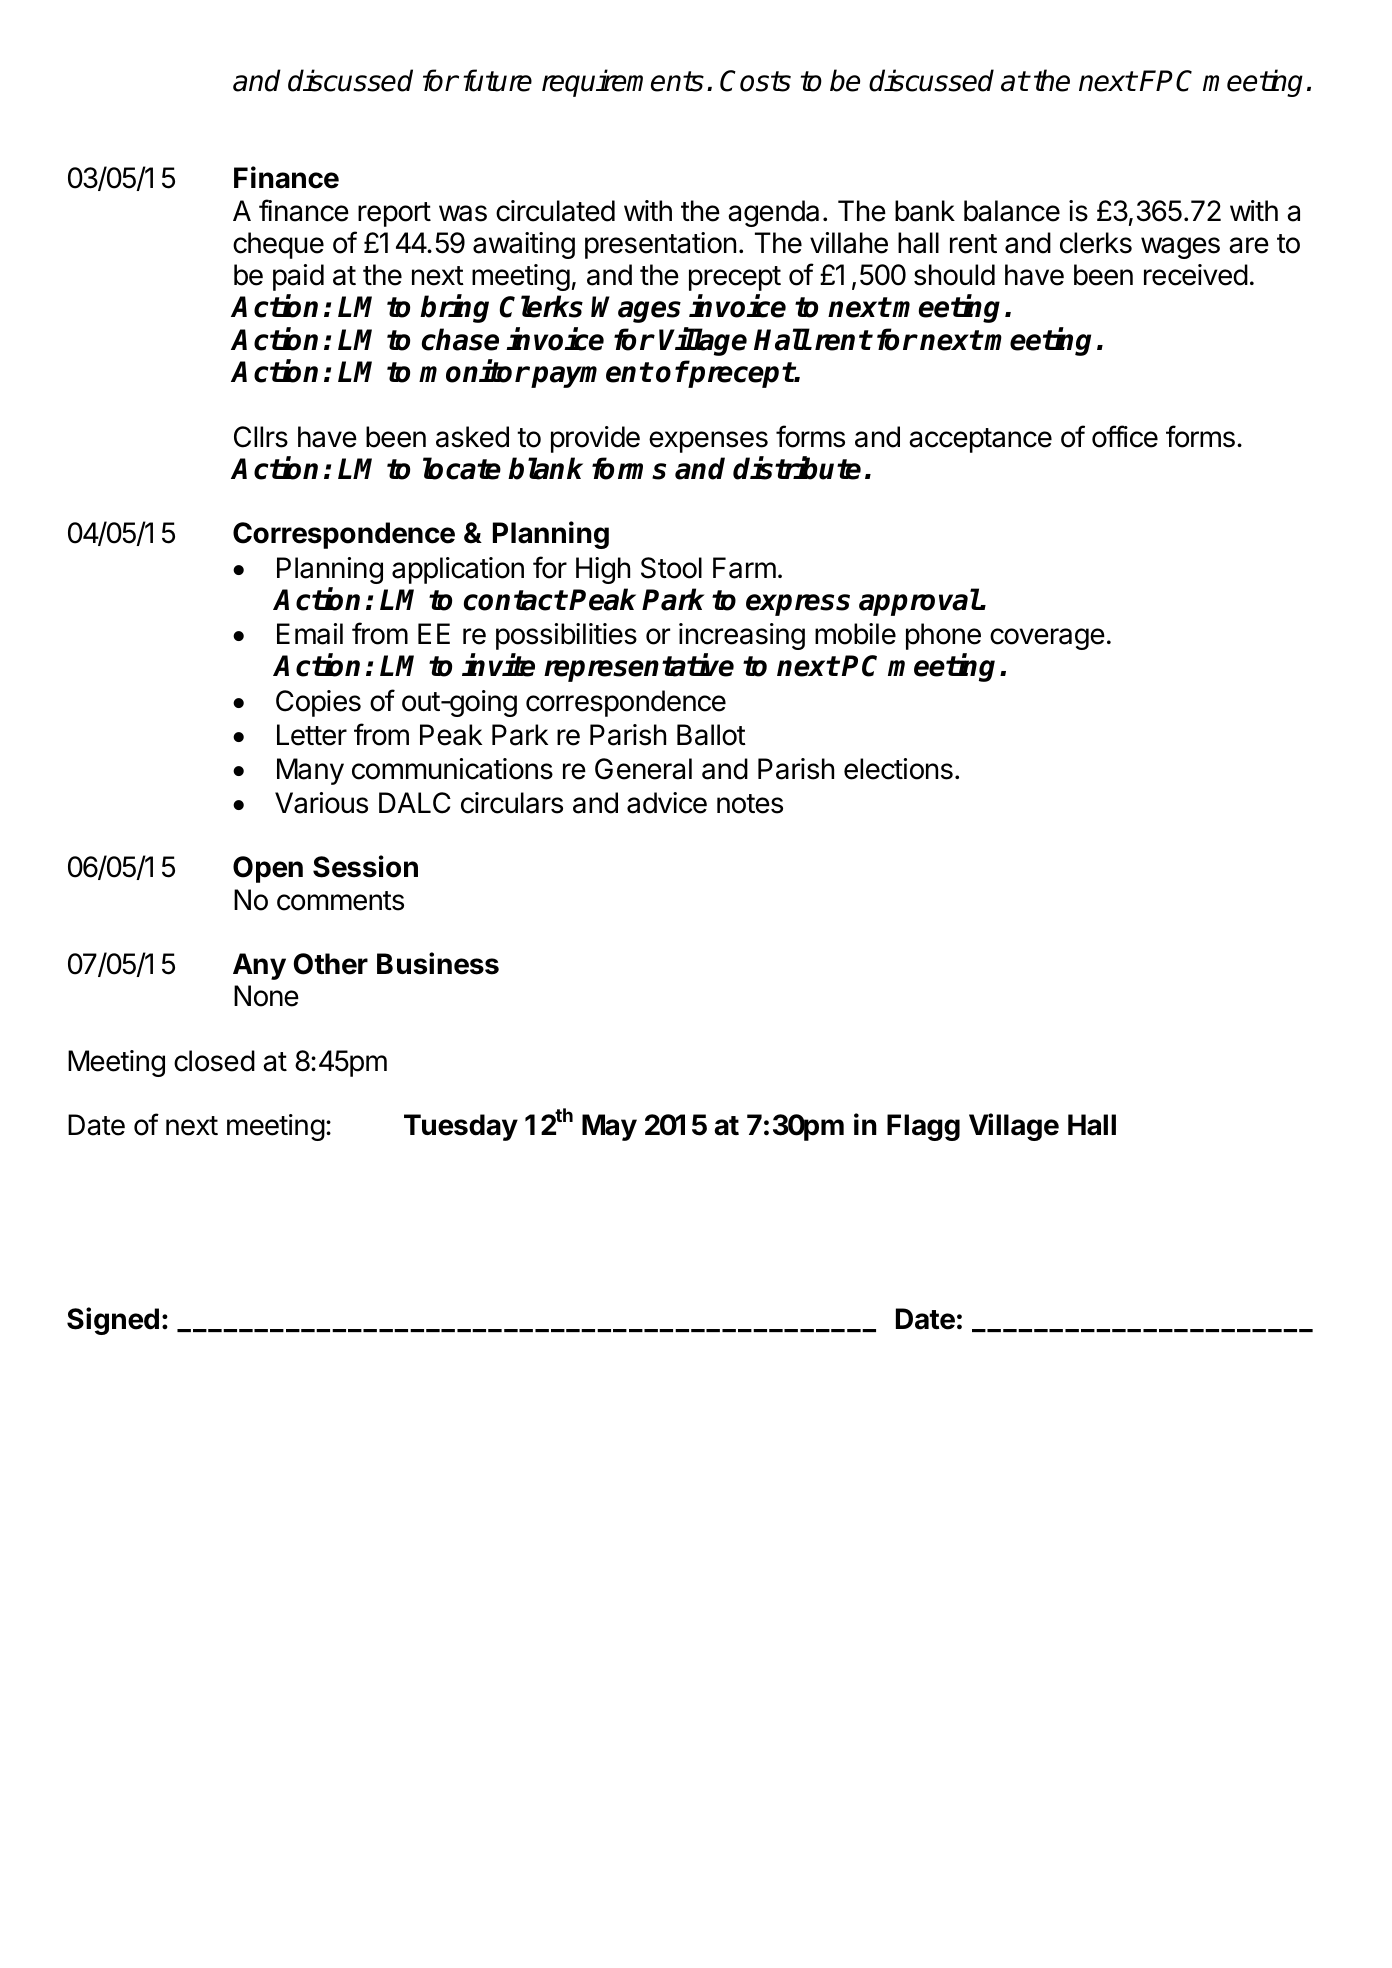  Describe the element at coordinates (394, 214) in the screenshot. I see `report` at that location.
